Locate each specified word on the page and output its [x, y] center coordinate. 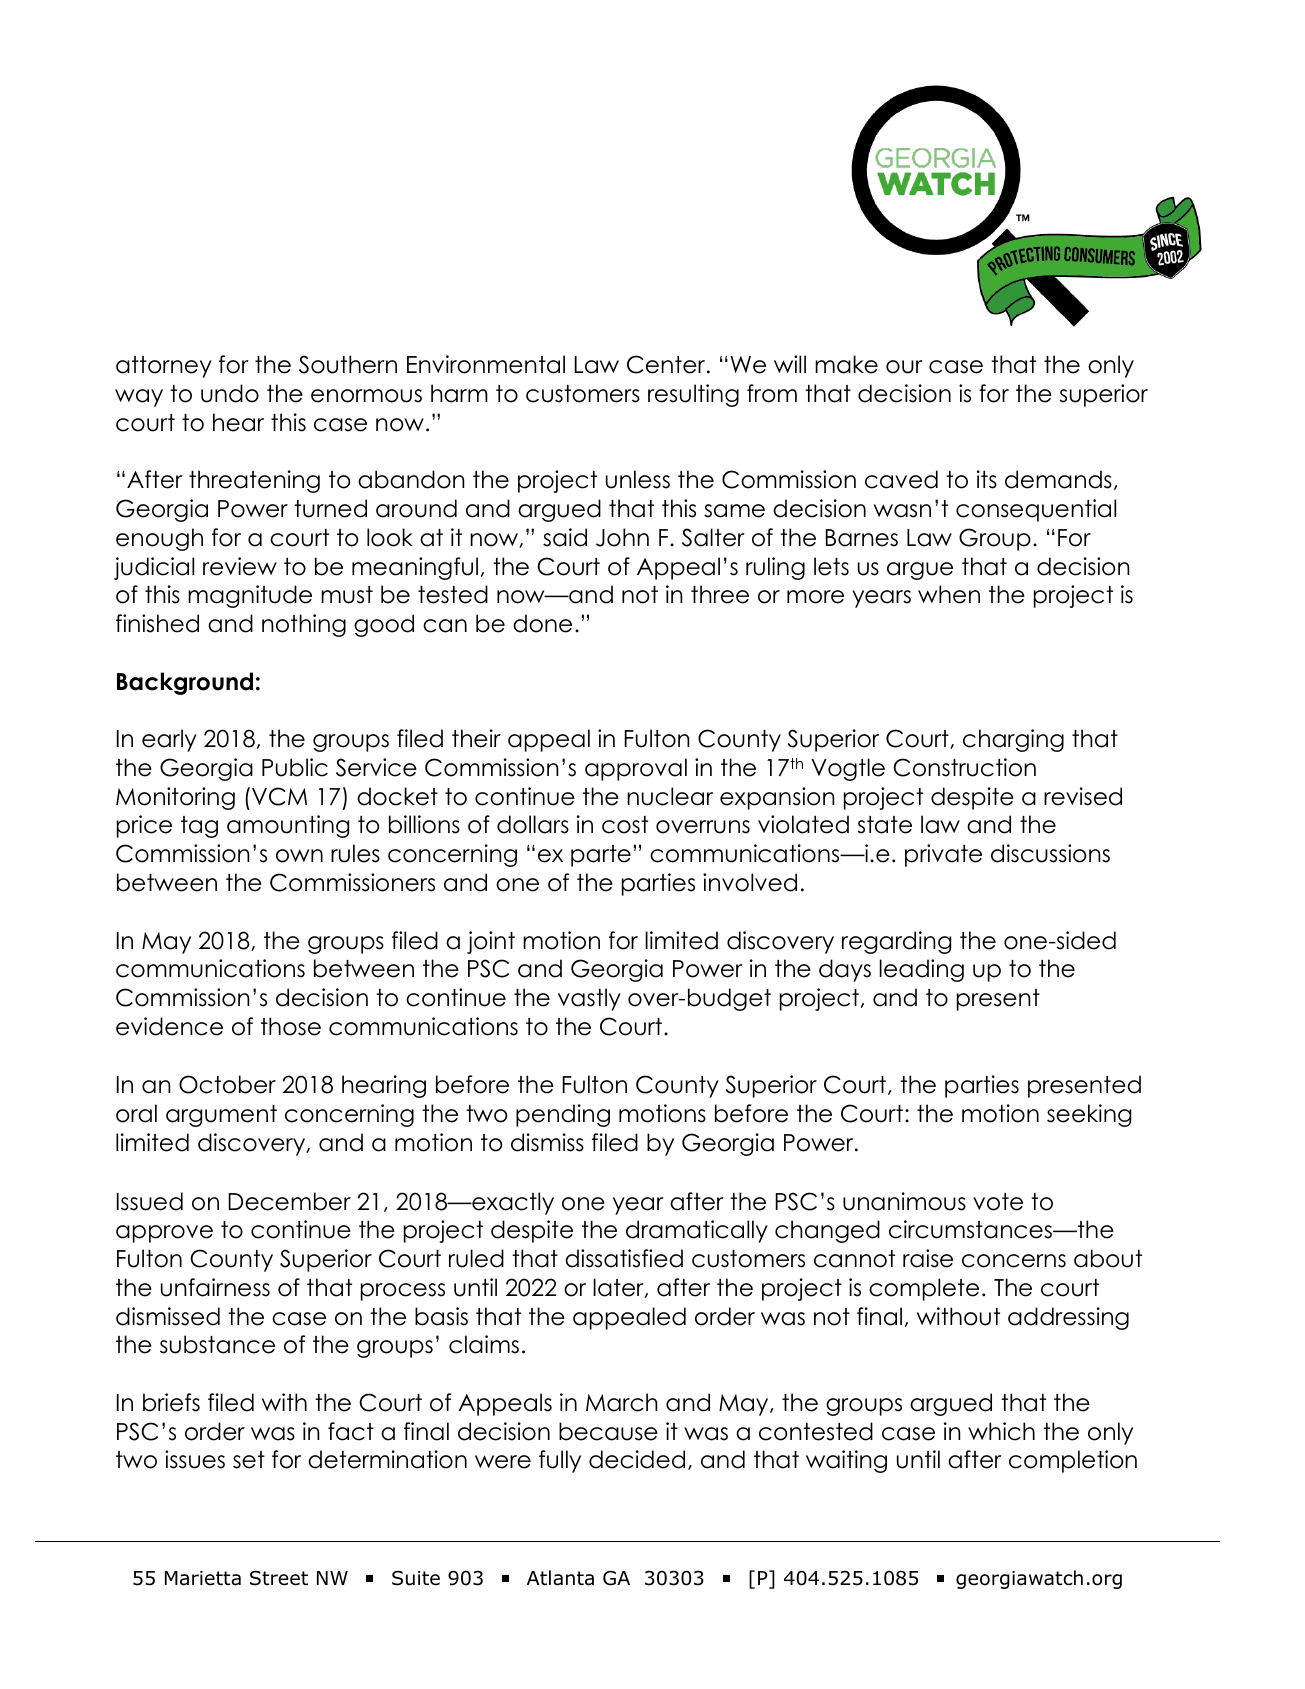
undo [230, 393]
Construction [964, 767]
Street [279, 1578]
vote [998, 1202]
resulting [693, 395]
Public [295, 767]
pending [563, 1115]
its [987, 479]
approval [636, 769]
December [289, 1201]
